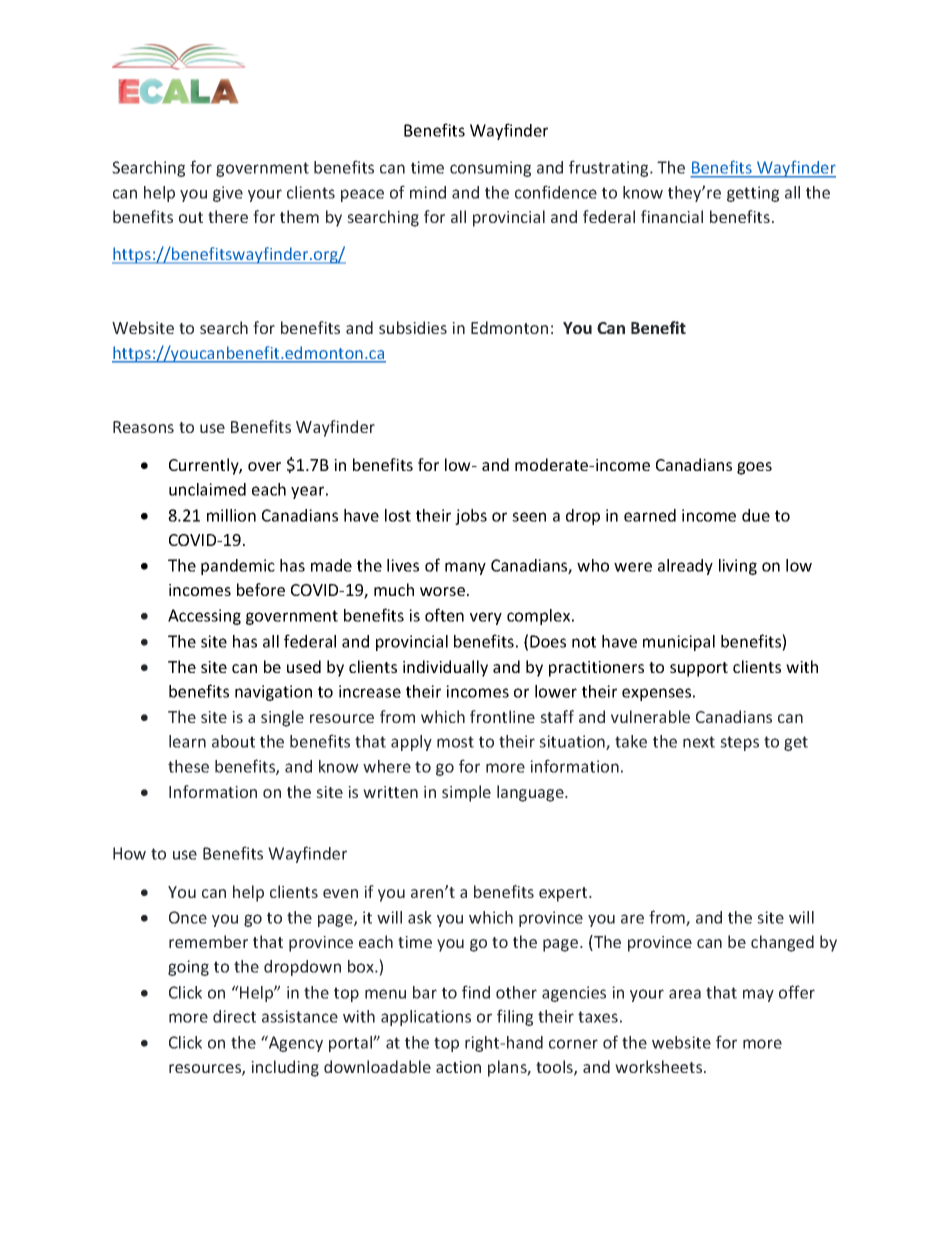 The width and height of the document is (952, 1233). I want to click on How, so click(129, 853).
